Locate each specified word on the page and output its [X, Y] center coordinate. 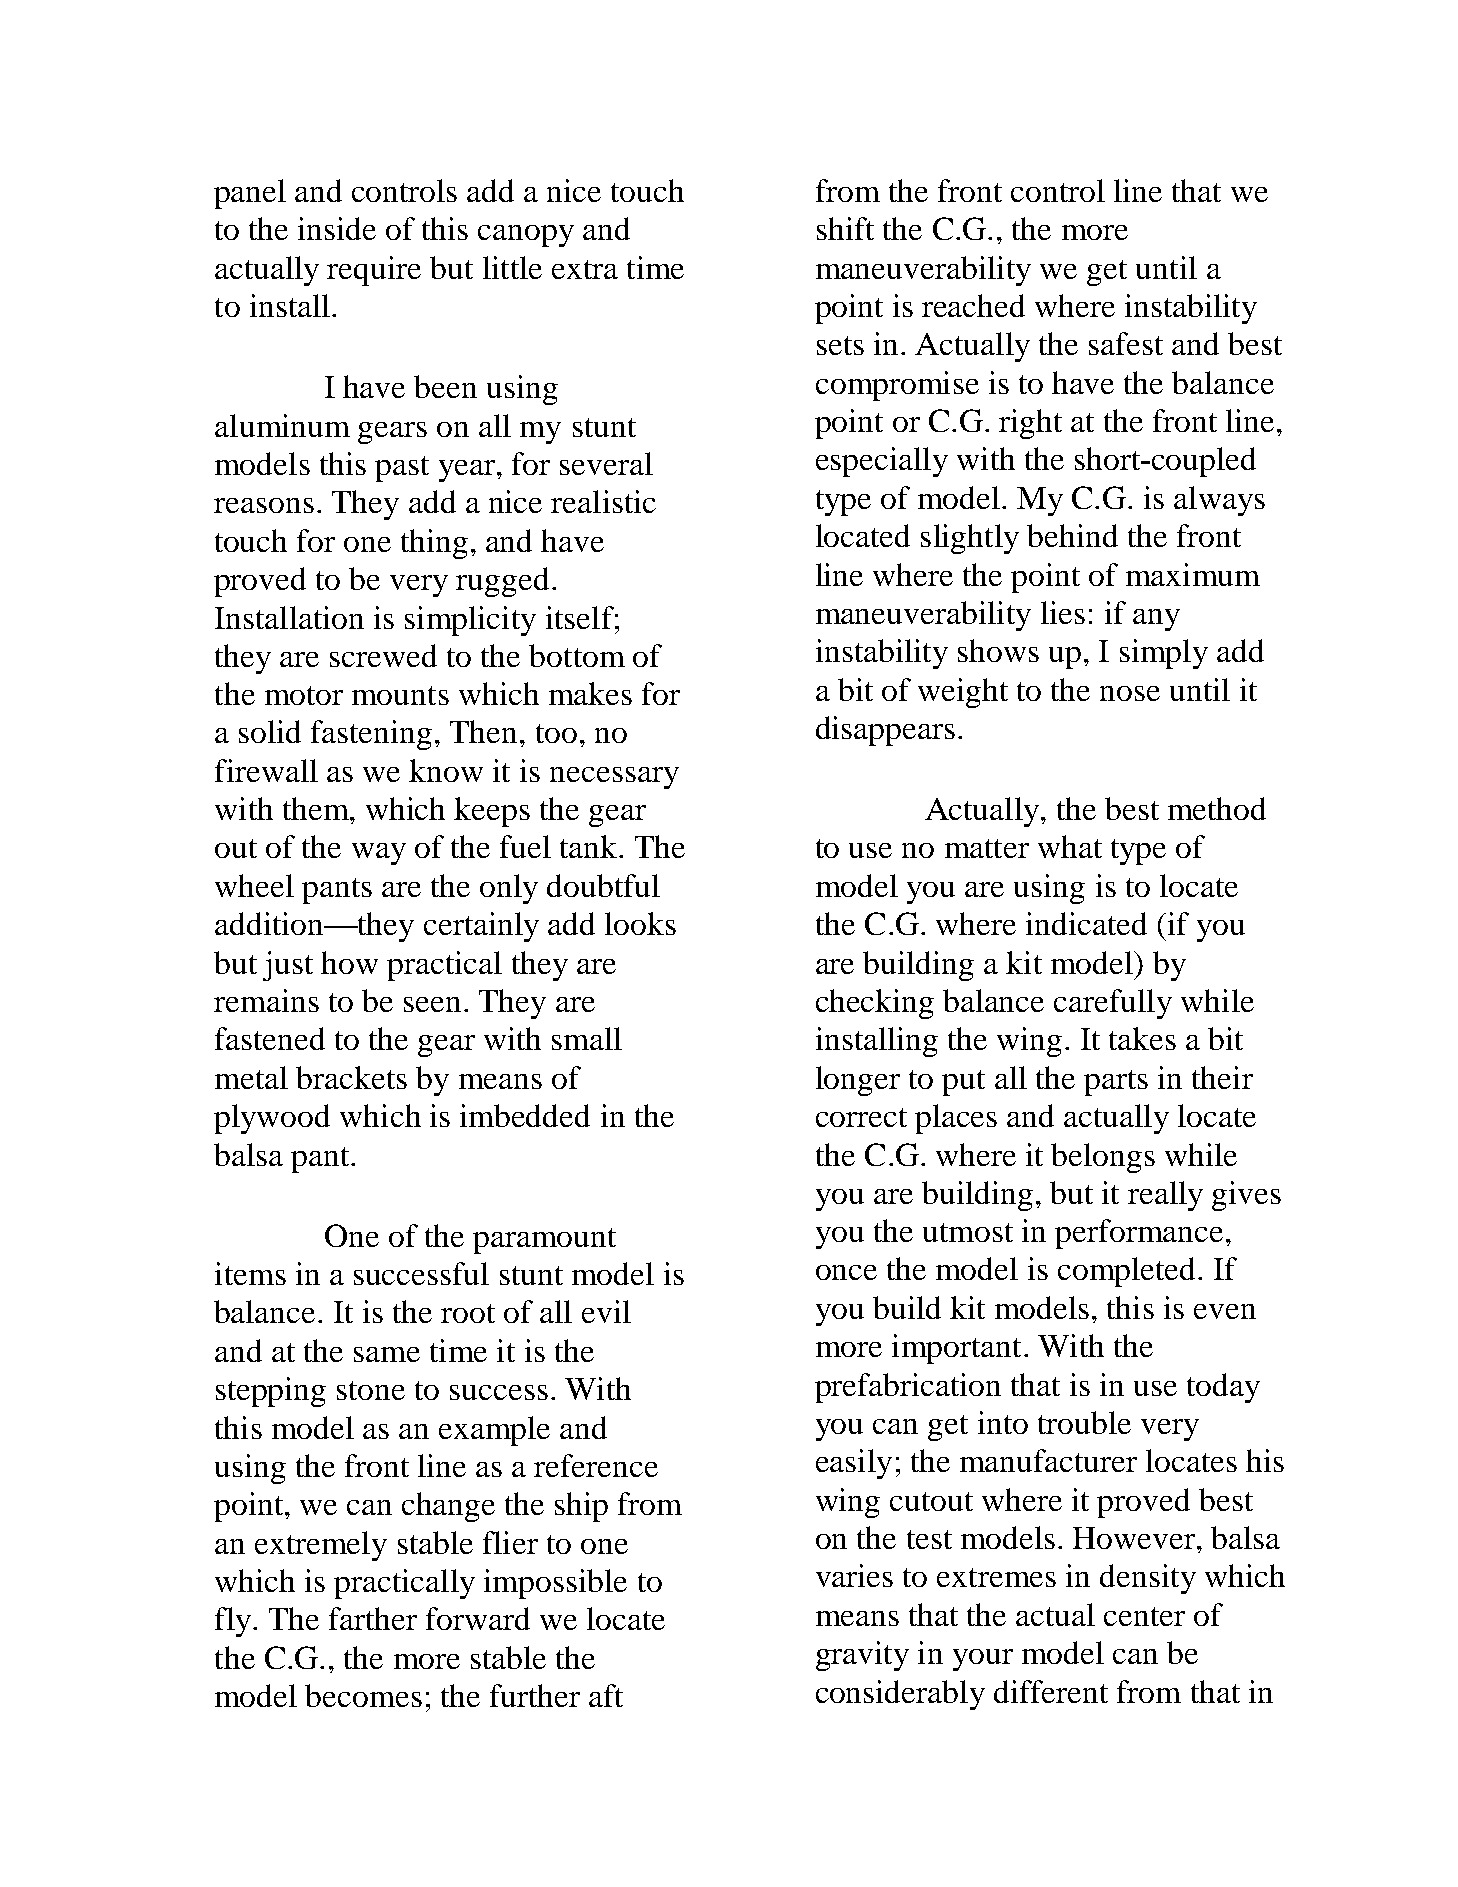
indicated [1086, 923]
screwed [383, 655]
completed [1126, 1272]
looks [640, 923]
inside [337, 228]
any [1156, 620]
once [846, 1272]
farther [373, 1618]
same [387, 1354]
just [288, 966]
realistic [603, 501]
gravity [862, 1656]
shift [845, 228]
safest [1126, 343]
